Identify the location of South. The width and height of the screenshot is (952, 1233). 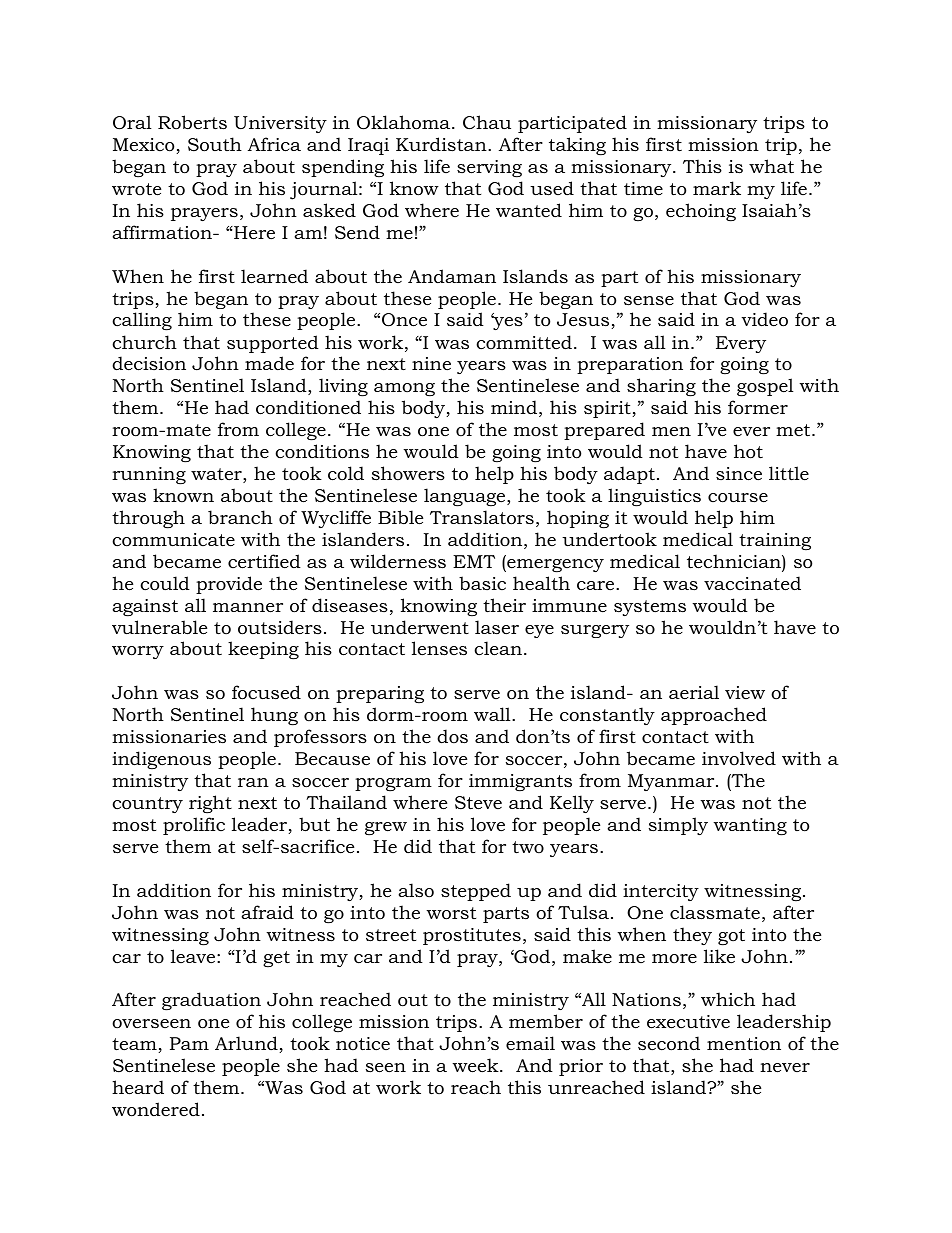
(215, 144).
